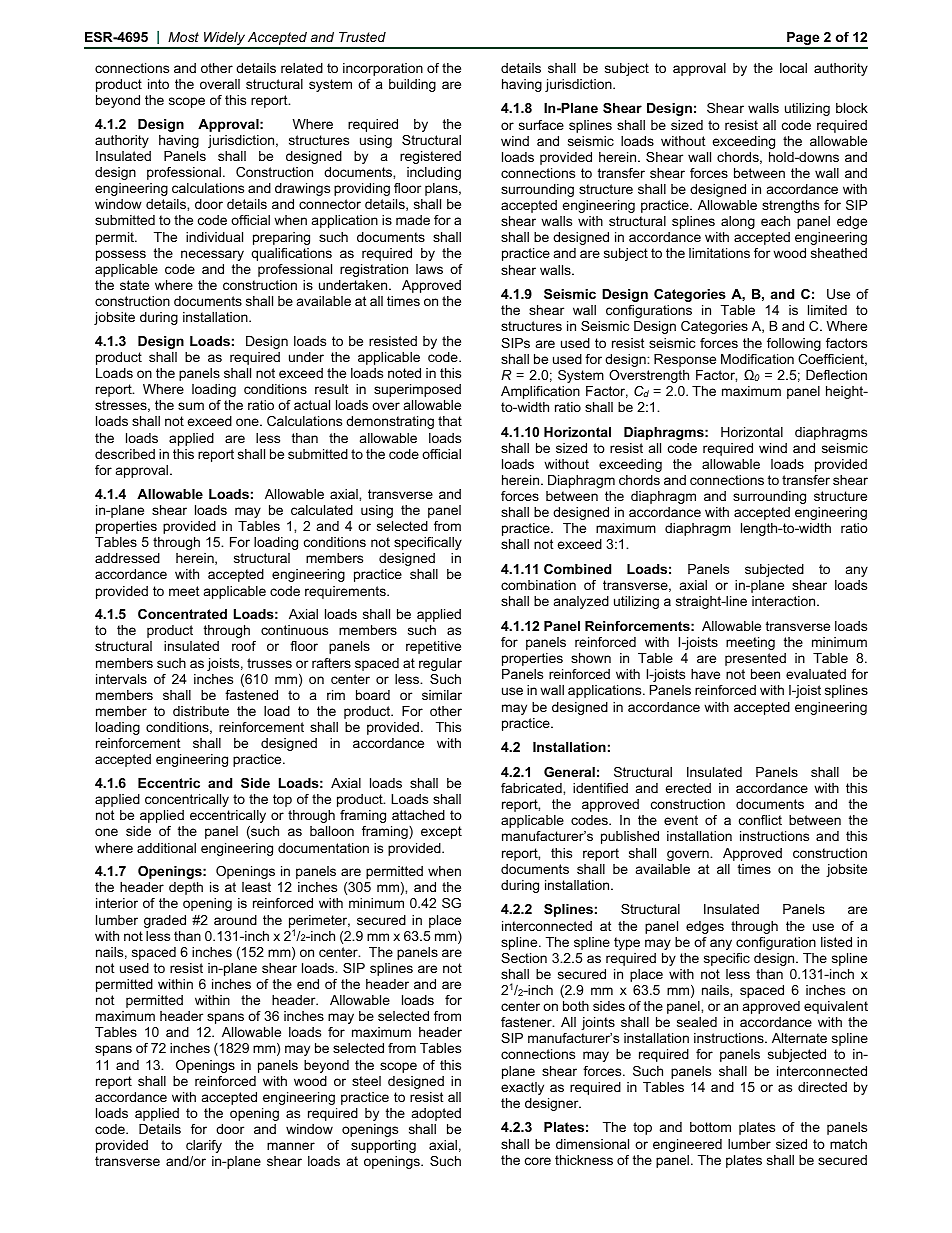 The width and height of the screenshot is (952, 1233). Describe the element at coordinates (436, 1114) in the screenshot. I see `adopted` at that location.
